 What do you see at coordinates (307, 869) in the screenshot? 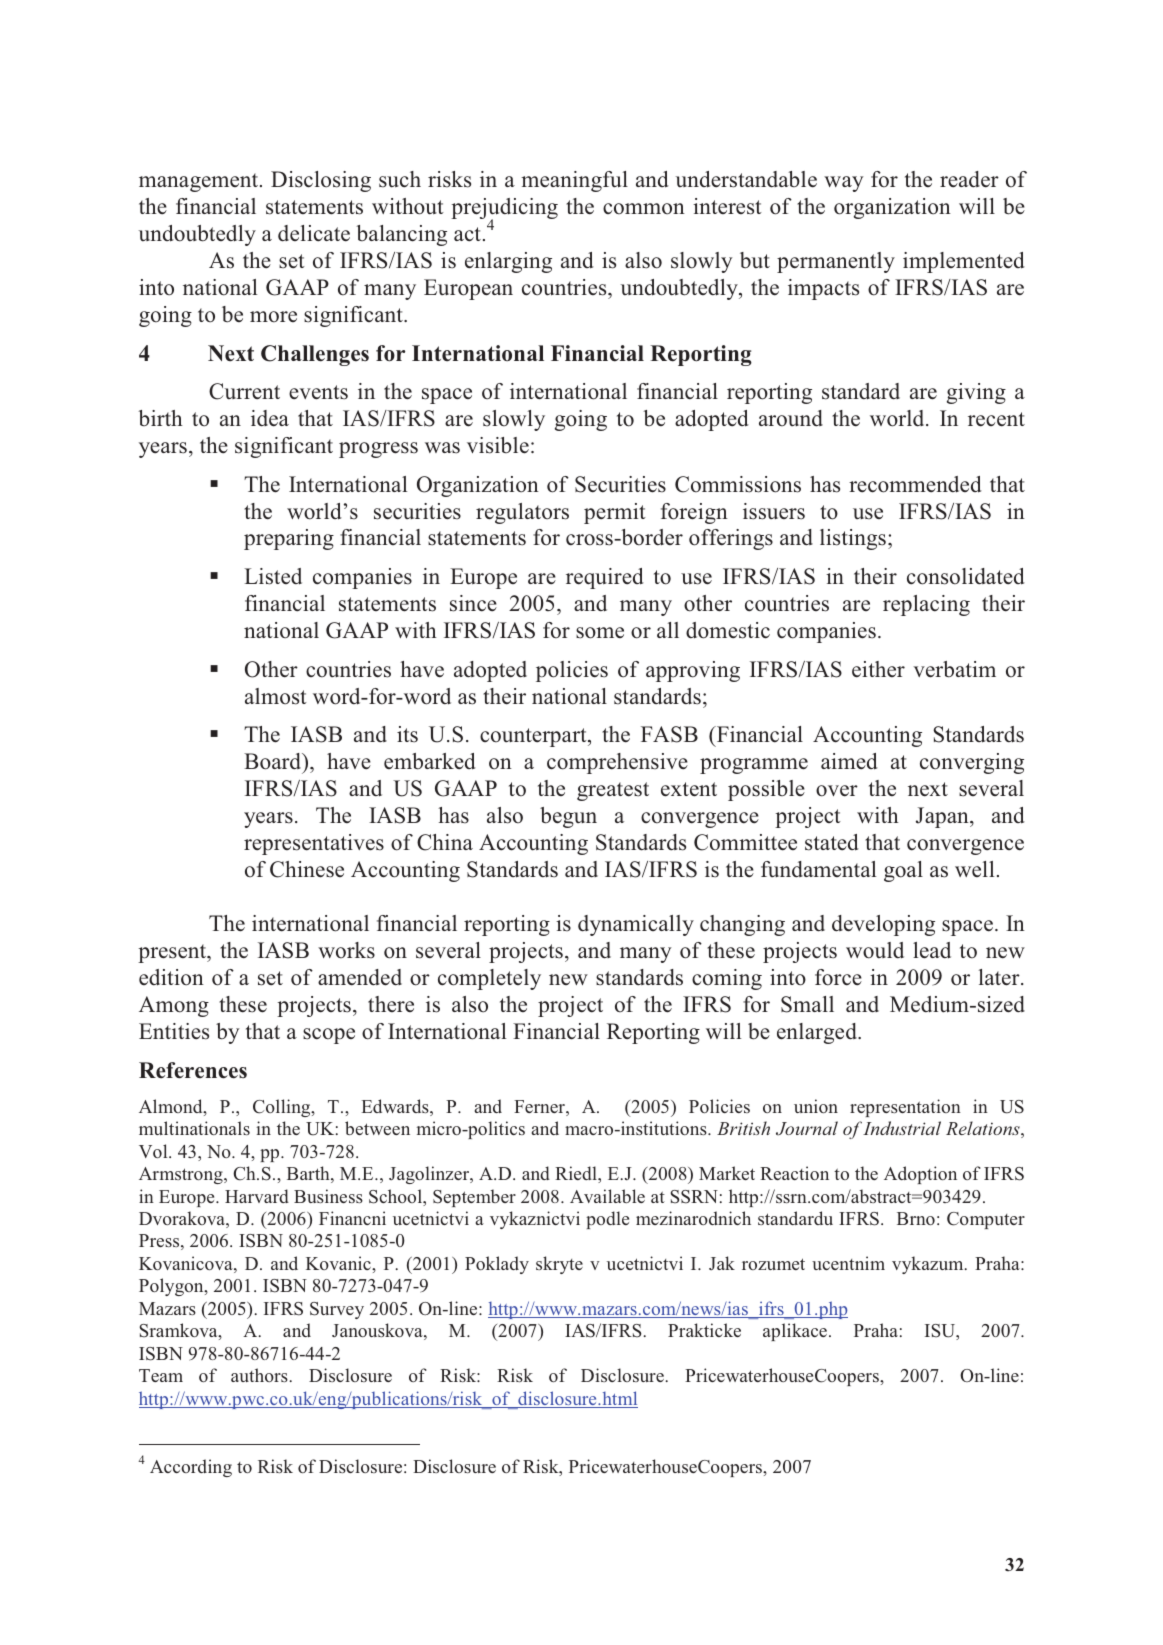
I see `Chinese` at bounding box center [307, 869].
